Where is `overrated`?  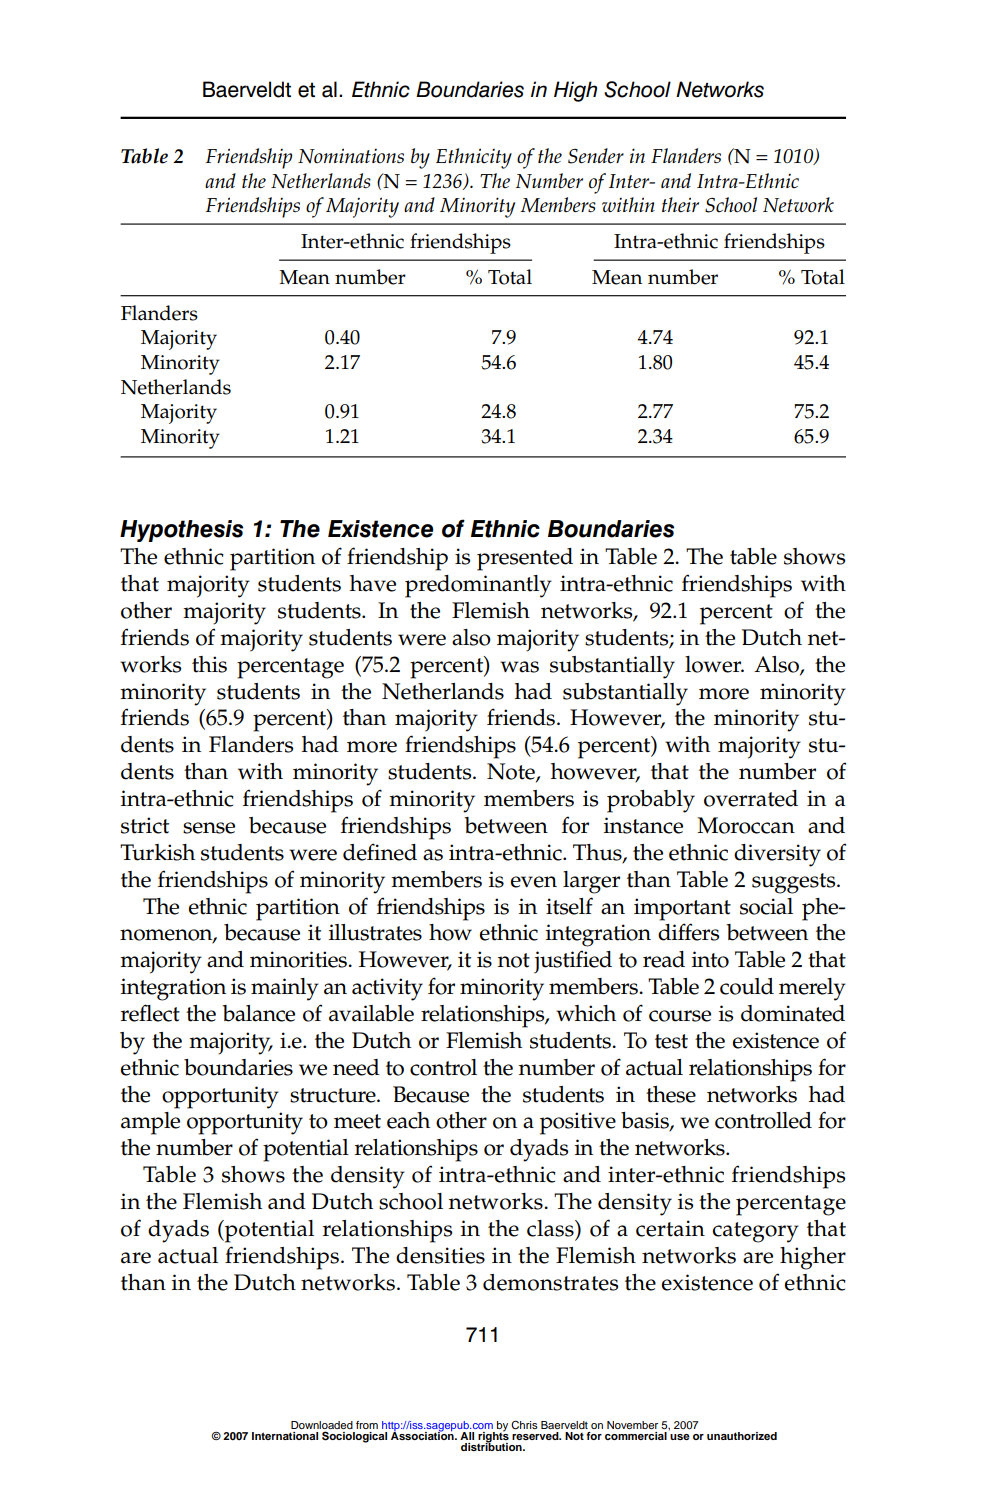 overrated is located at coordinates (751, 798).
